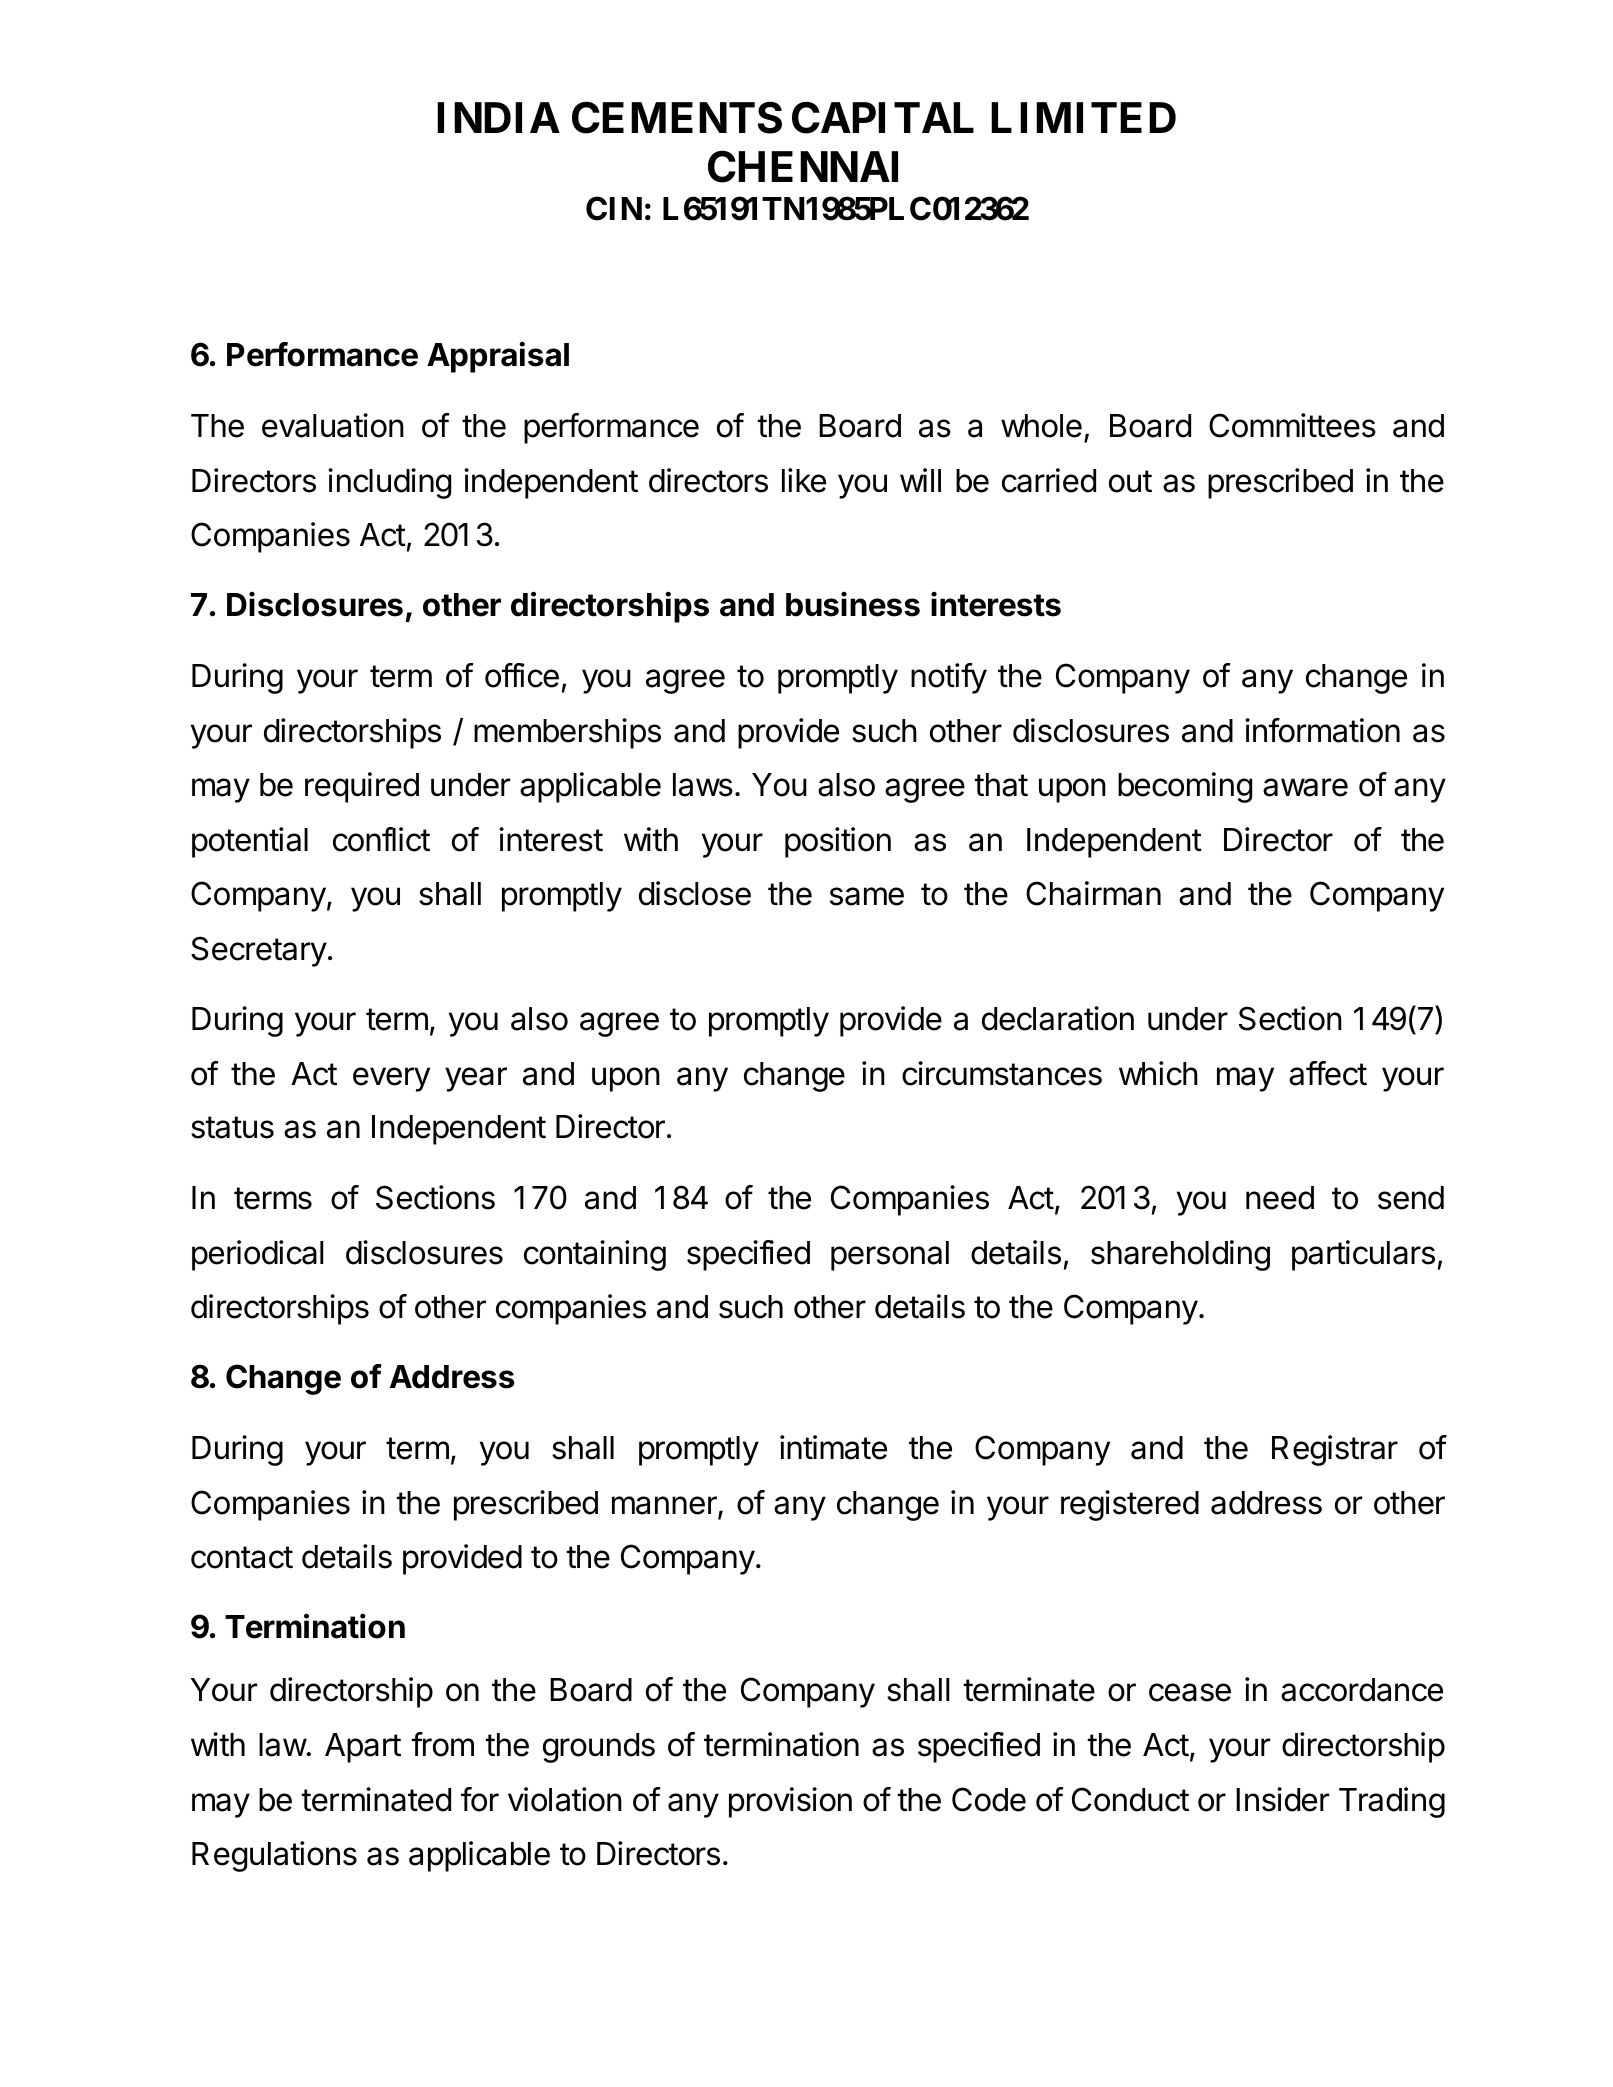  I want to click on need, so click(1280, 1198).
